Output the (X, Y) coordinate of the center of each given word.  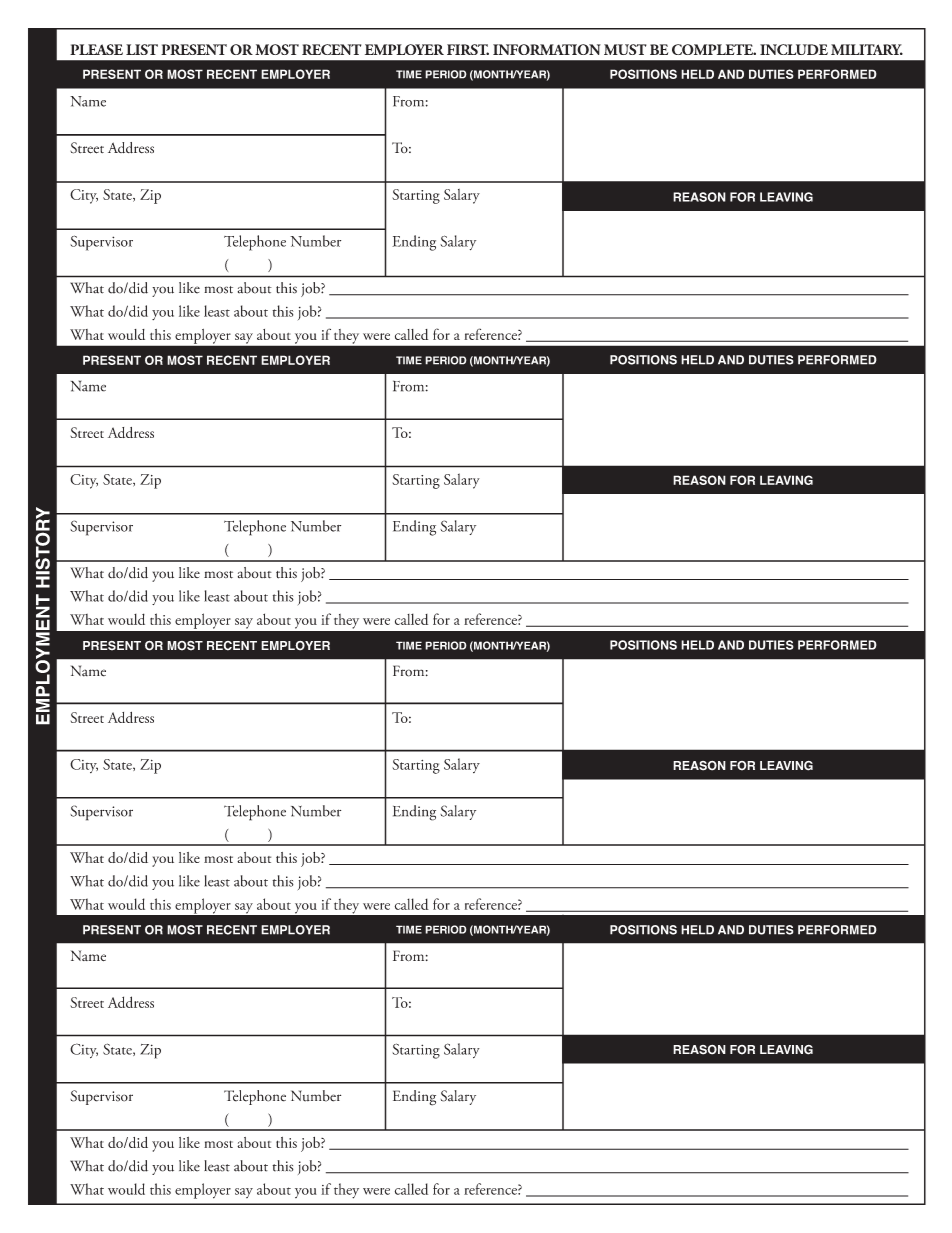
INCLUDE (794, 49)
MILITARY (867, 49)
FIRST (468, 49)
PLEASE (96, 49)
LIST (142, 49)
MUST (625, 49)
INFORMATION (547, 49)
